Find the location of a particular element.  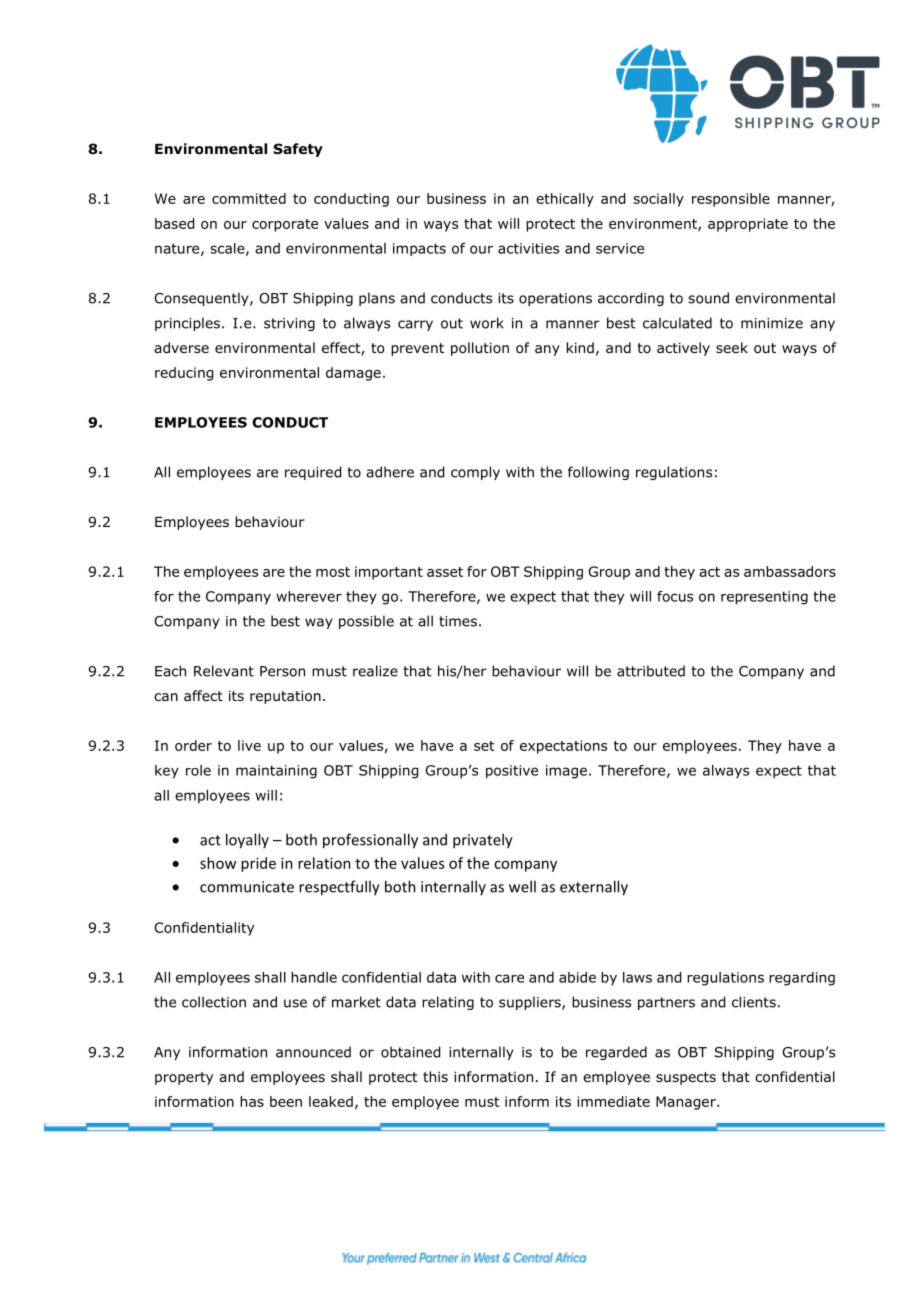

this is located at coordinates (435, 1076).
